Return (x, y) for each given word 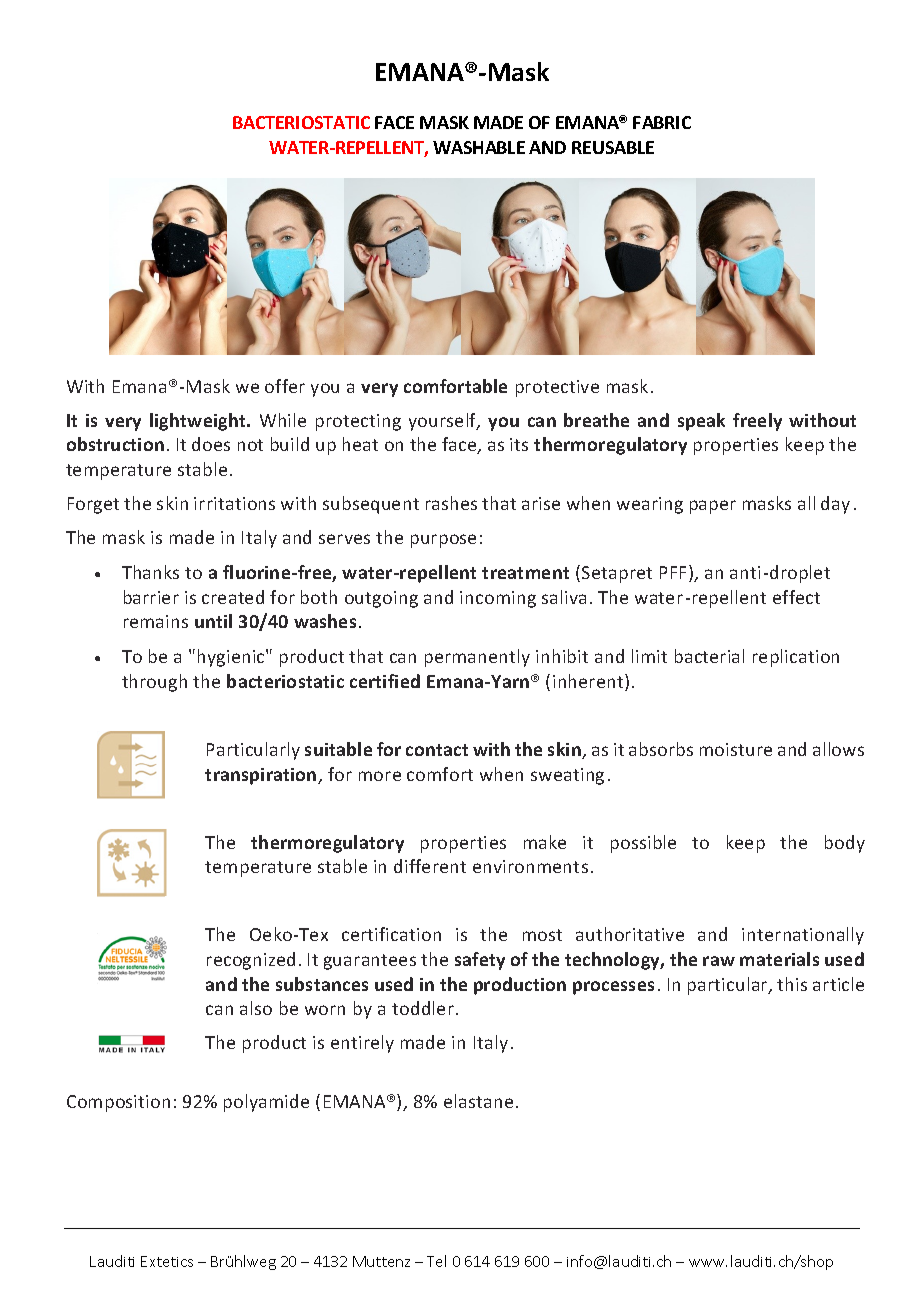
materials (779, 959)
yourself (444, 422)
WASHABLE (479, 147)
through (154, 683)
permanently (477, 658)
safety (480, 961)
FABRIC (662, 122)
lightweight (199, 422)
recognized (251, 961)
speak (701, 422)
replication (796, 658)
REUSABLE (613, 147)
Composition (118, 1103)
